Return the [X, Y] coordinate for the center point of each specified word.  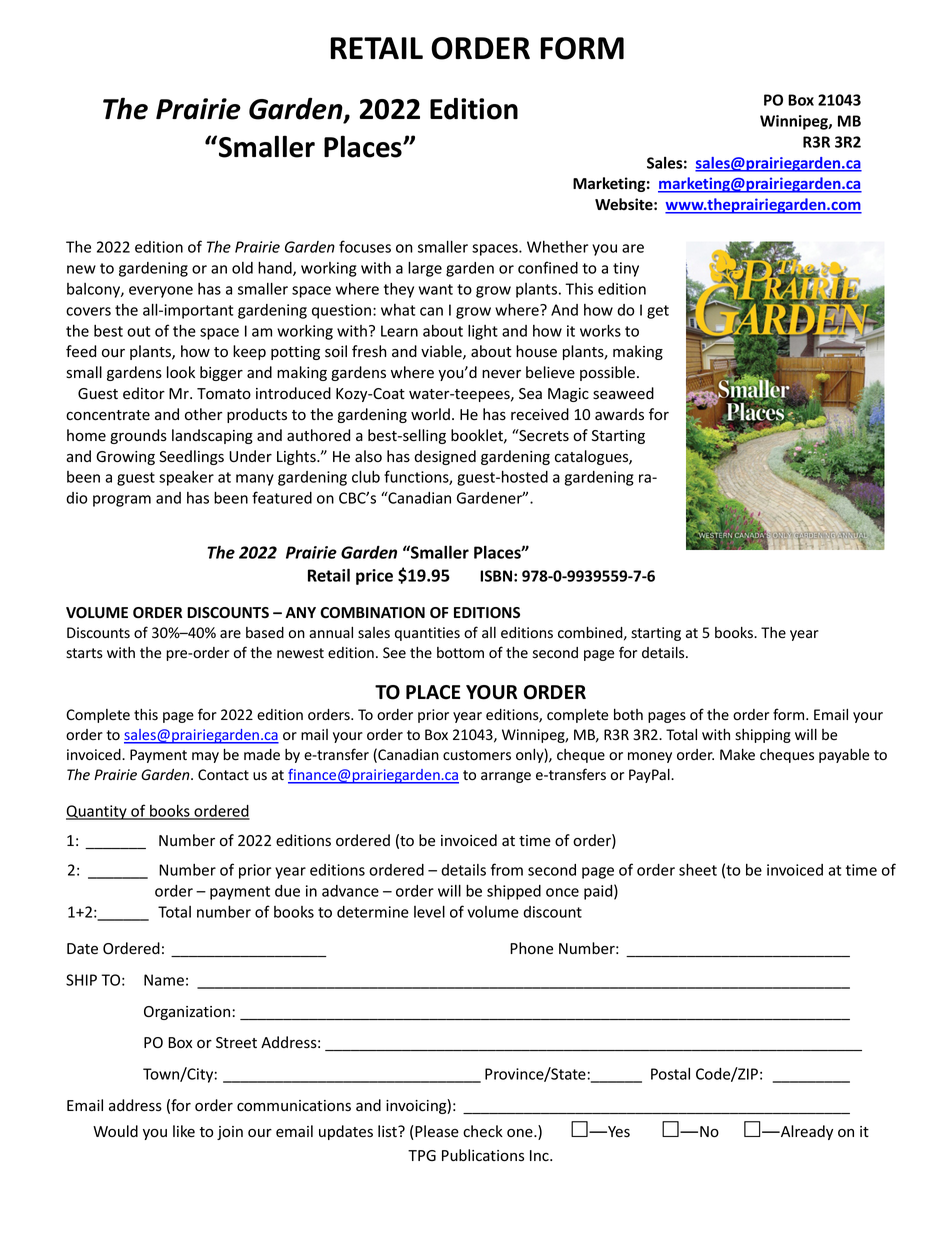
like [184, 1131]
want [436, 289]
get [658, 312]
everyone [161, 292]
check [483, 1131]
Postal [670, 1074]
